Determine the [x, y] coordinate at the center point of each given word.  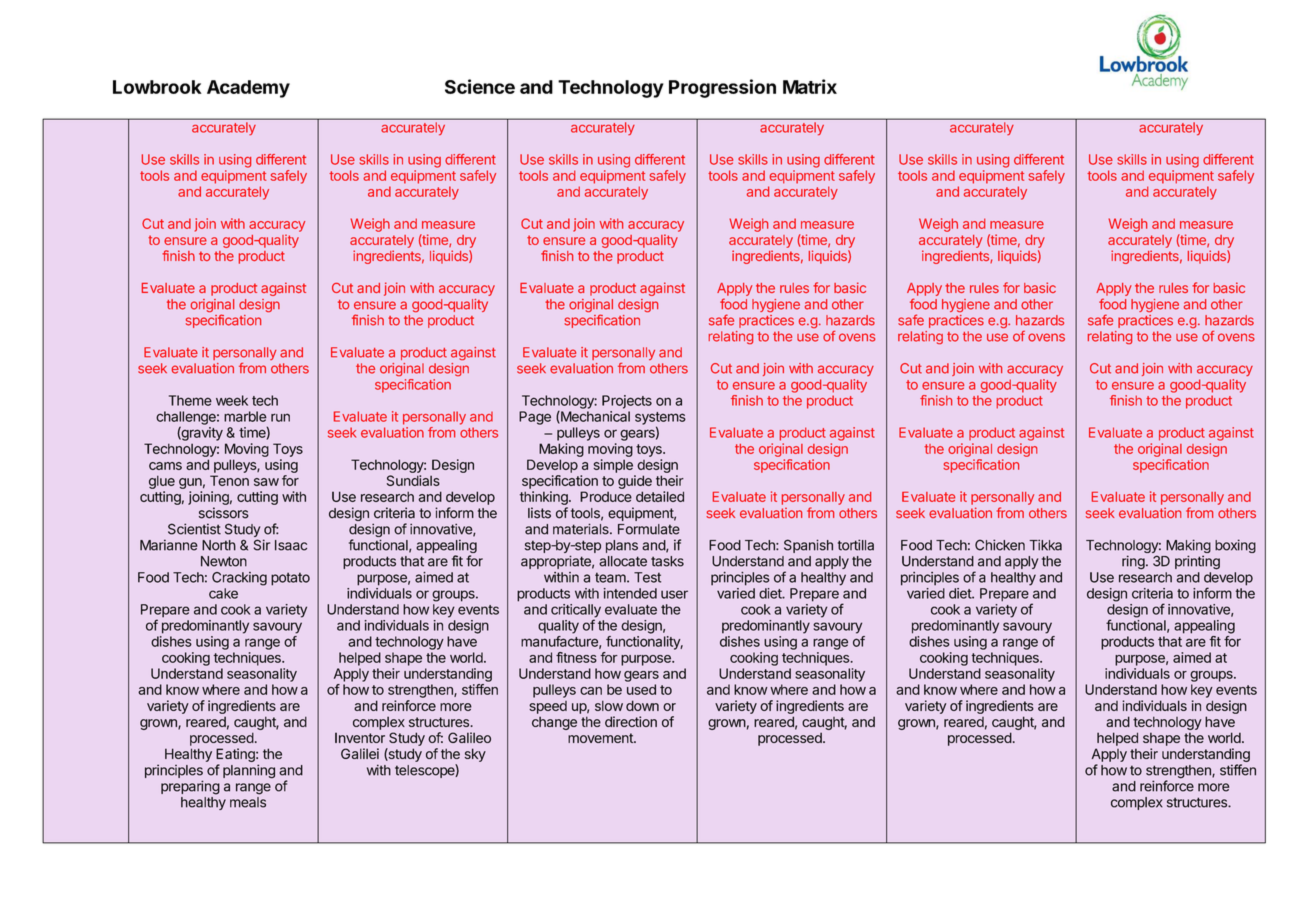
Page [535, 418]
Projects [627, 402]
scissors [224, 513]
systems [660, 419]
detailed [660, 496]
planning [249, 771]
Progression [722, 88]
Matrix [810, 86]
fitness [576, 657]
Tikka [1045, 545]
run [280, 417]
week [232, 400]
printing [1197, 562]
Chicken [1000, 545]
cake [223, 593]
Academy [248, 89]
